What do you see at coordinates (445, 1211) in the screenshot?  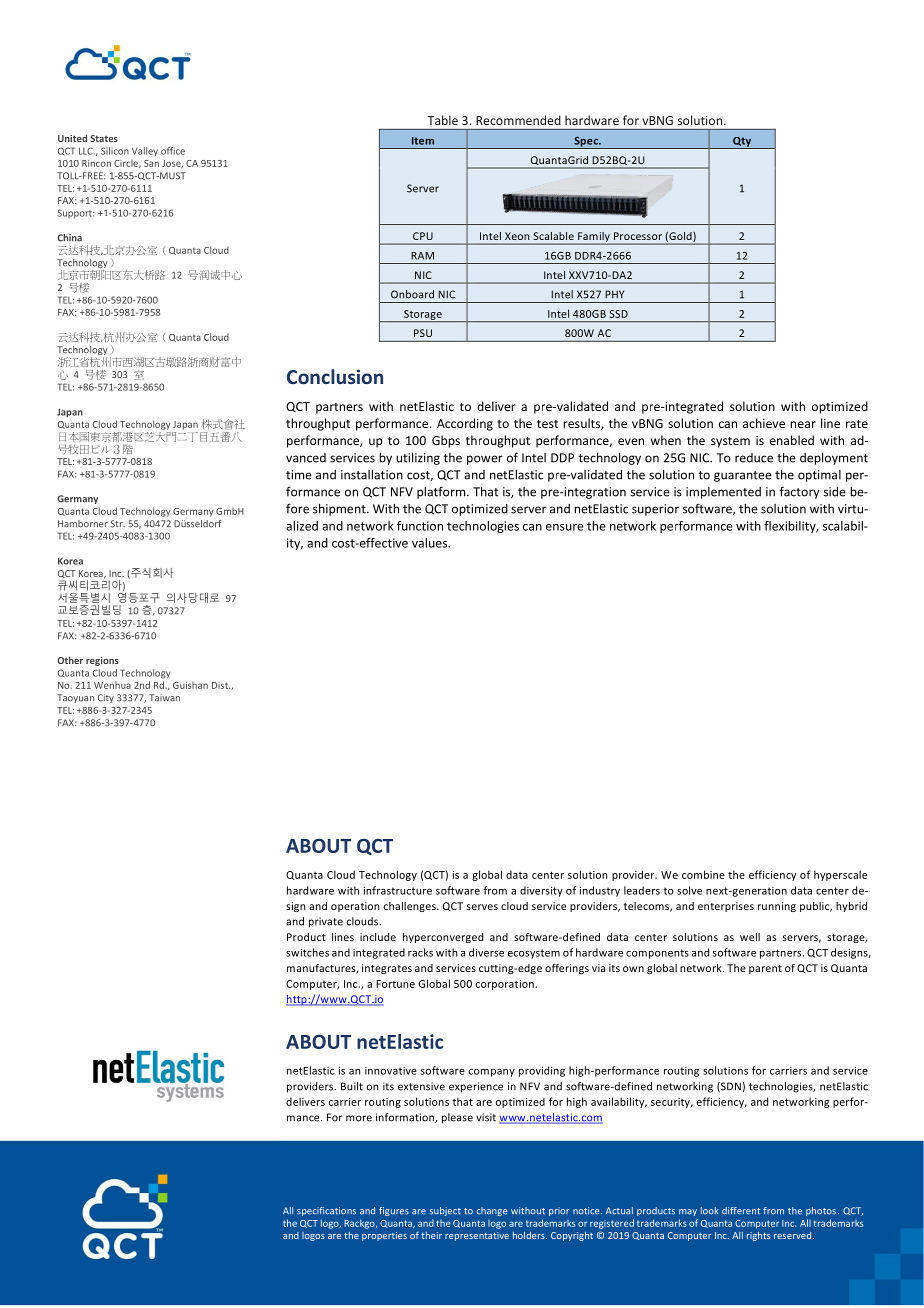 I see `subject` at bounding box center [445, 1211].
